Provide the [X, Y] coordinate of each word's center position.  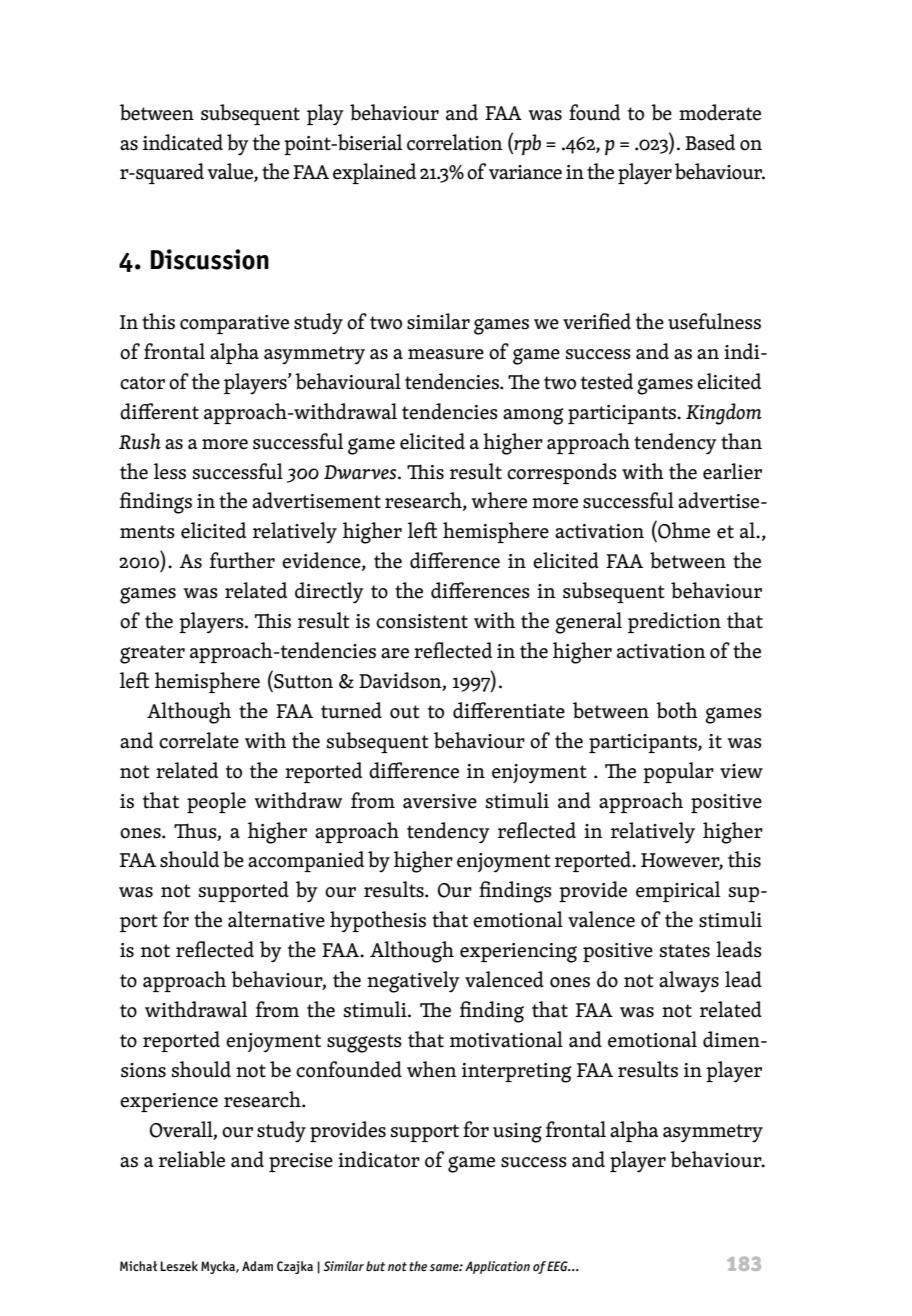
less [170, 471]
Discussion [210, 259]
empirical [678, 891]
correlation [455, 142]
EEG [558, 1266]
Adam [257, 1266]
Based [710, 142]
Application [497, 1267]
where [499, 500]
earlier [732, 471]
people [216, 802]
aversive [440, 801]
